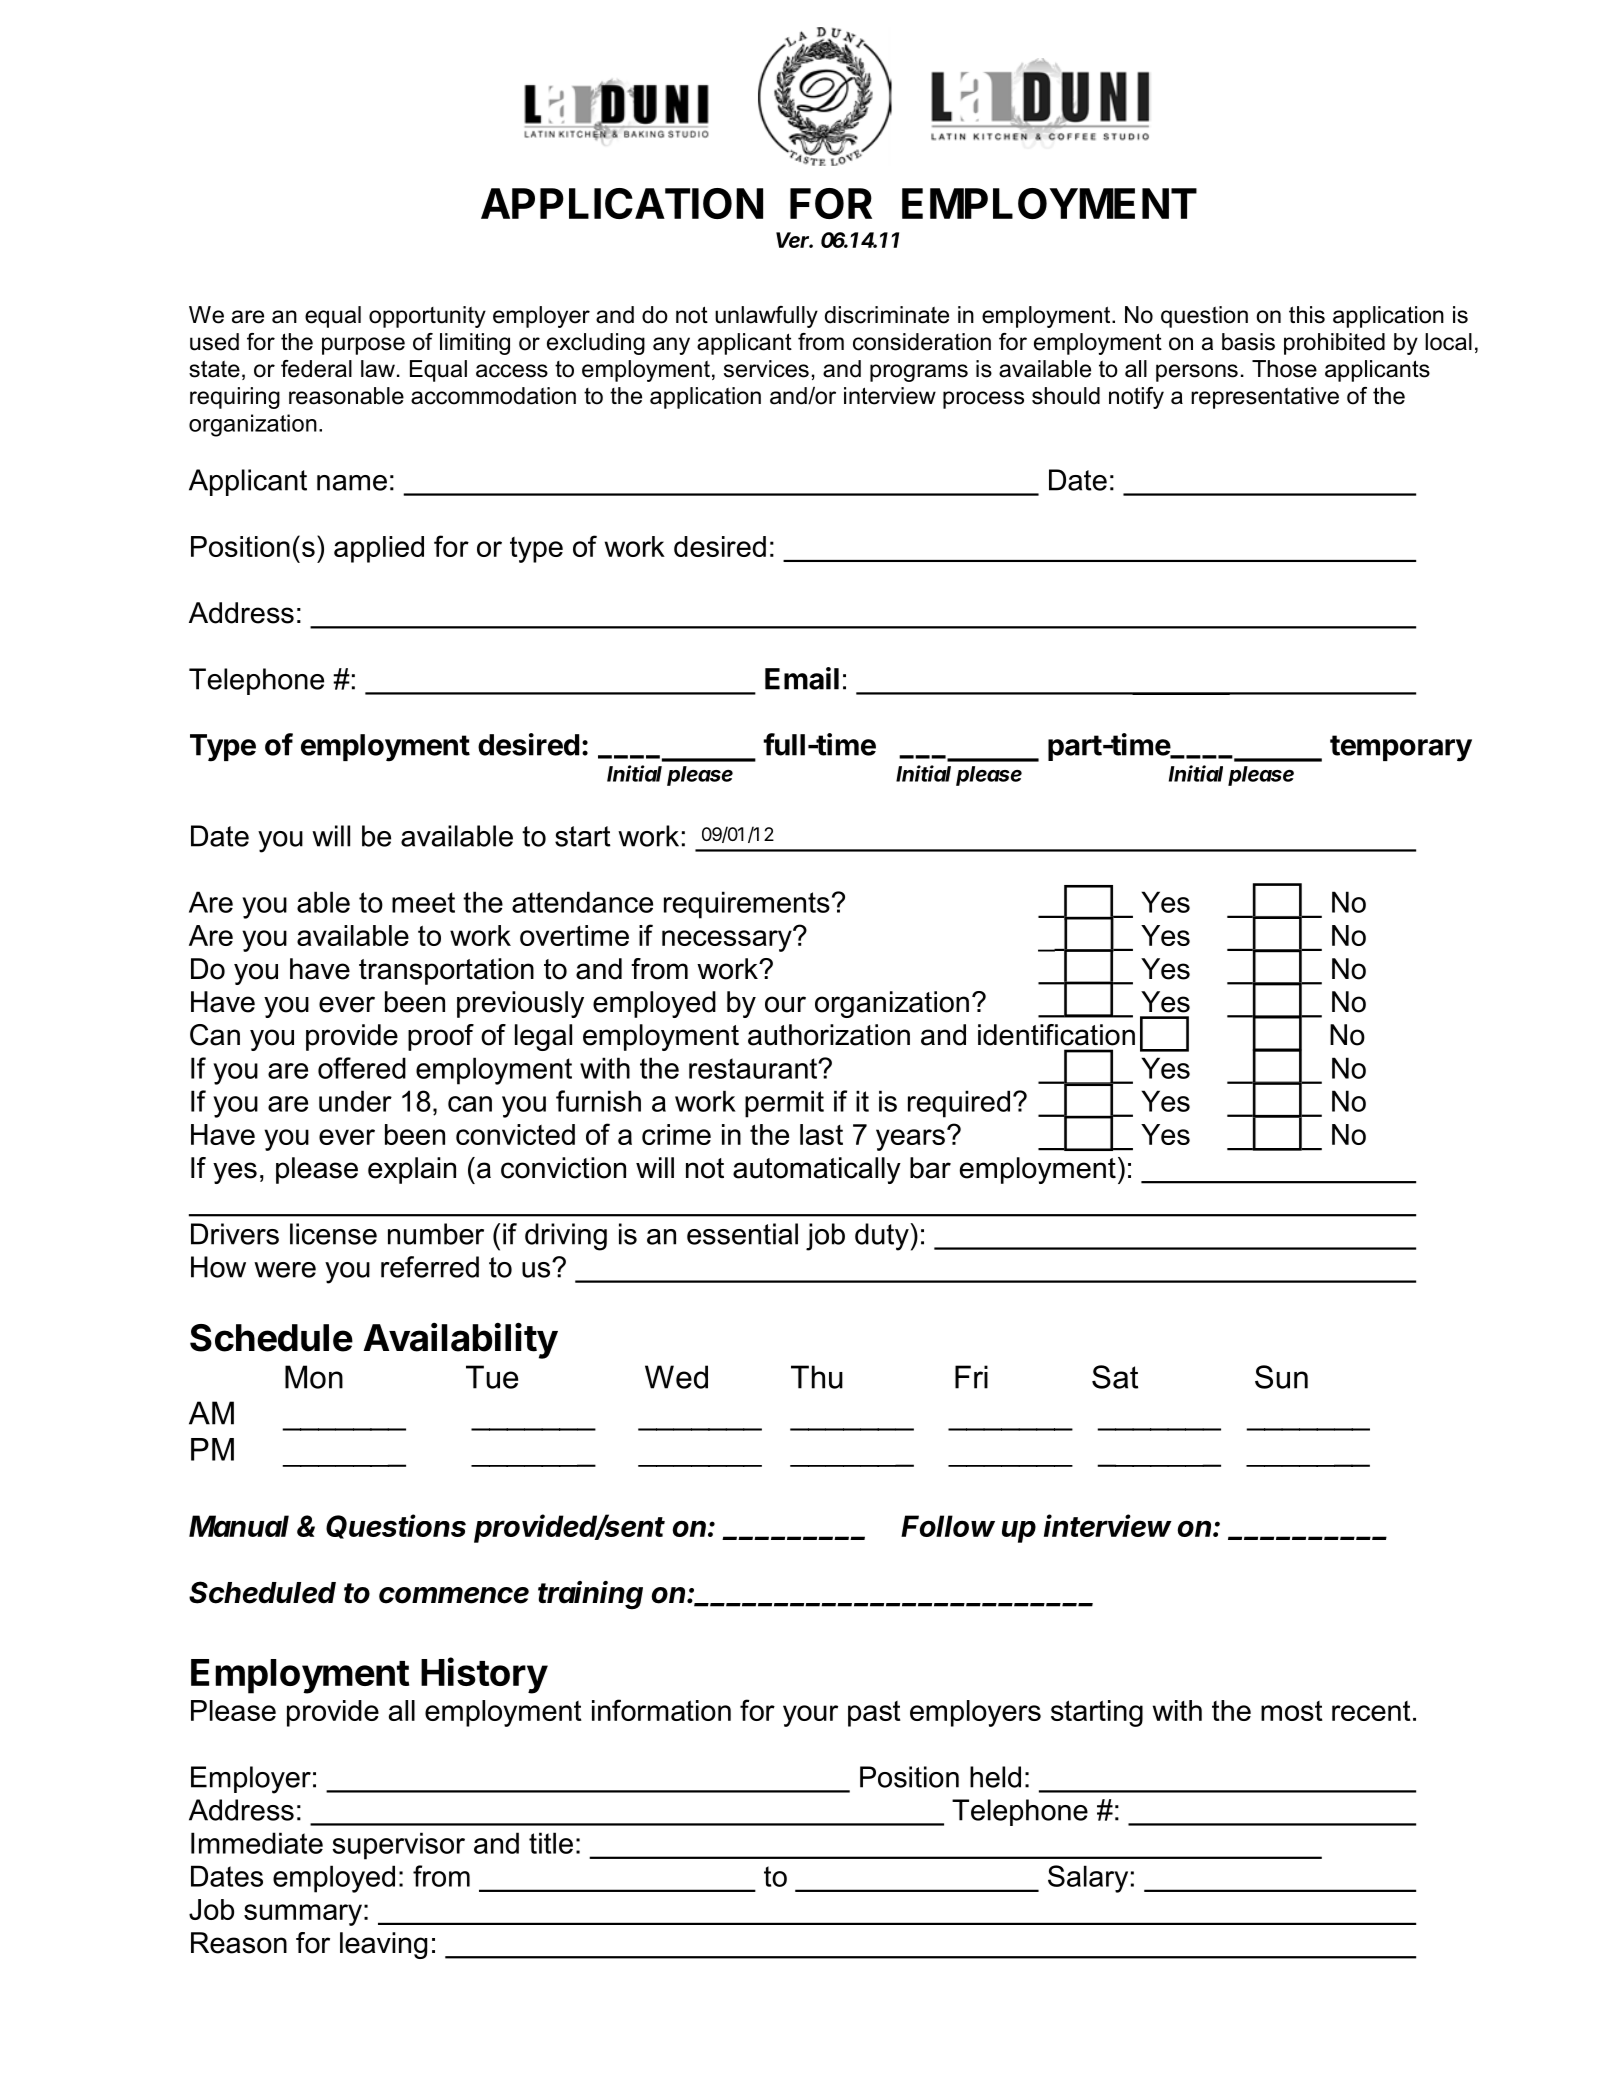  Describe the element at coordinates (1284, 369) in the screenshot. I see `Those` at that location.
